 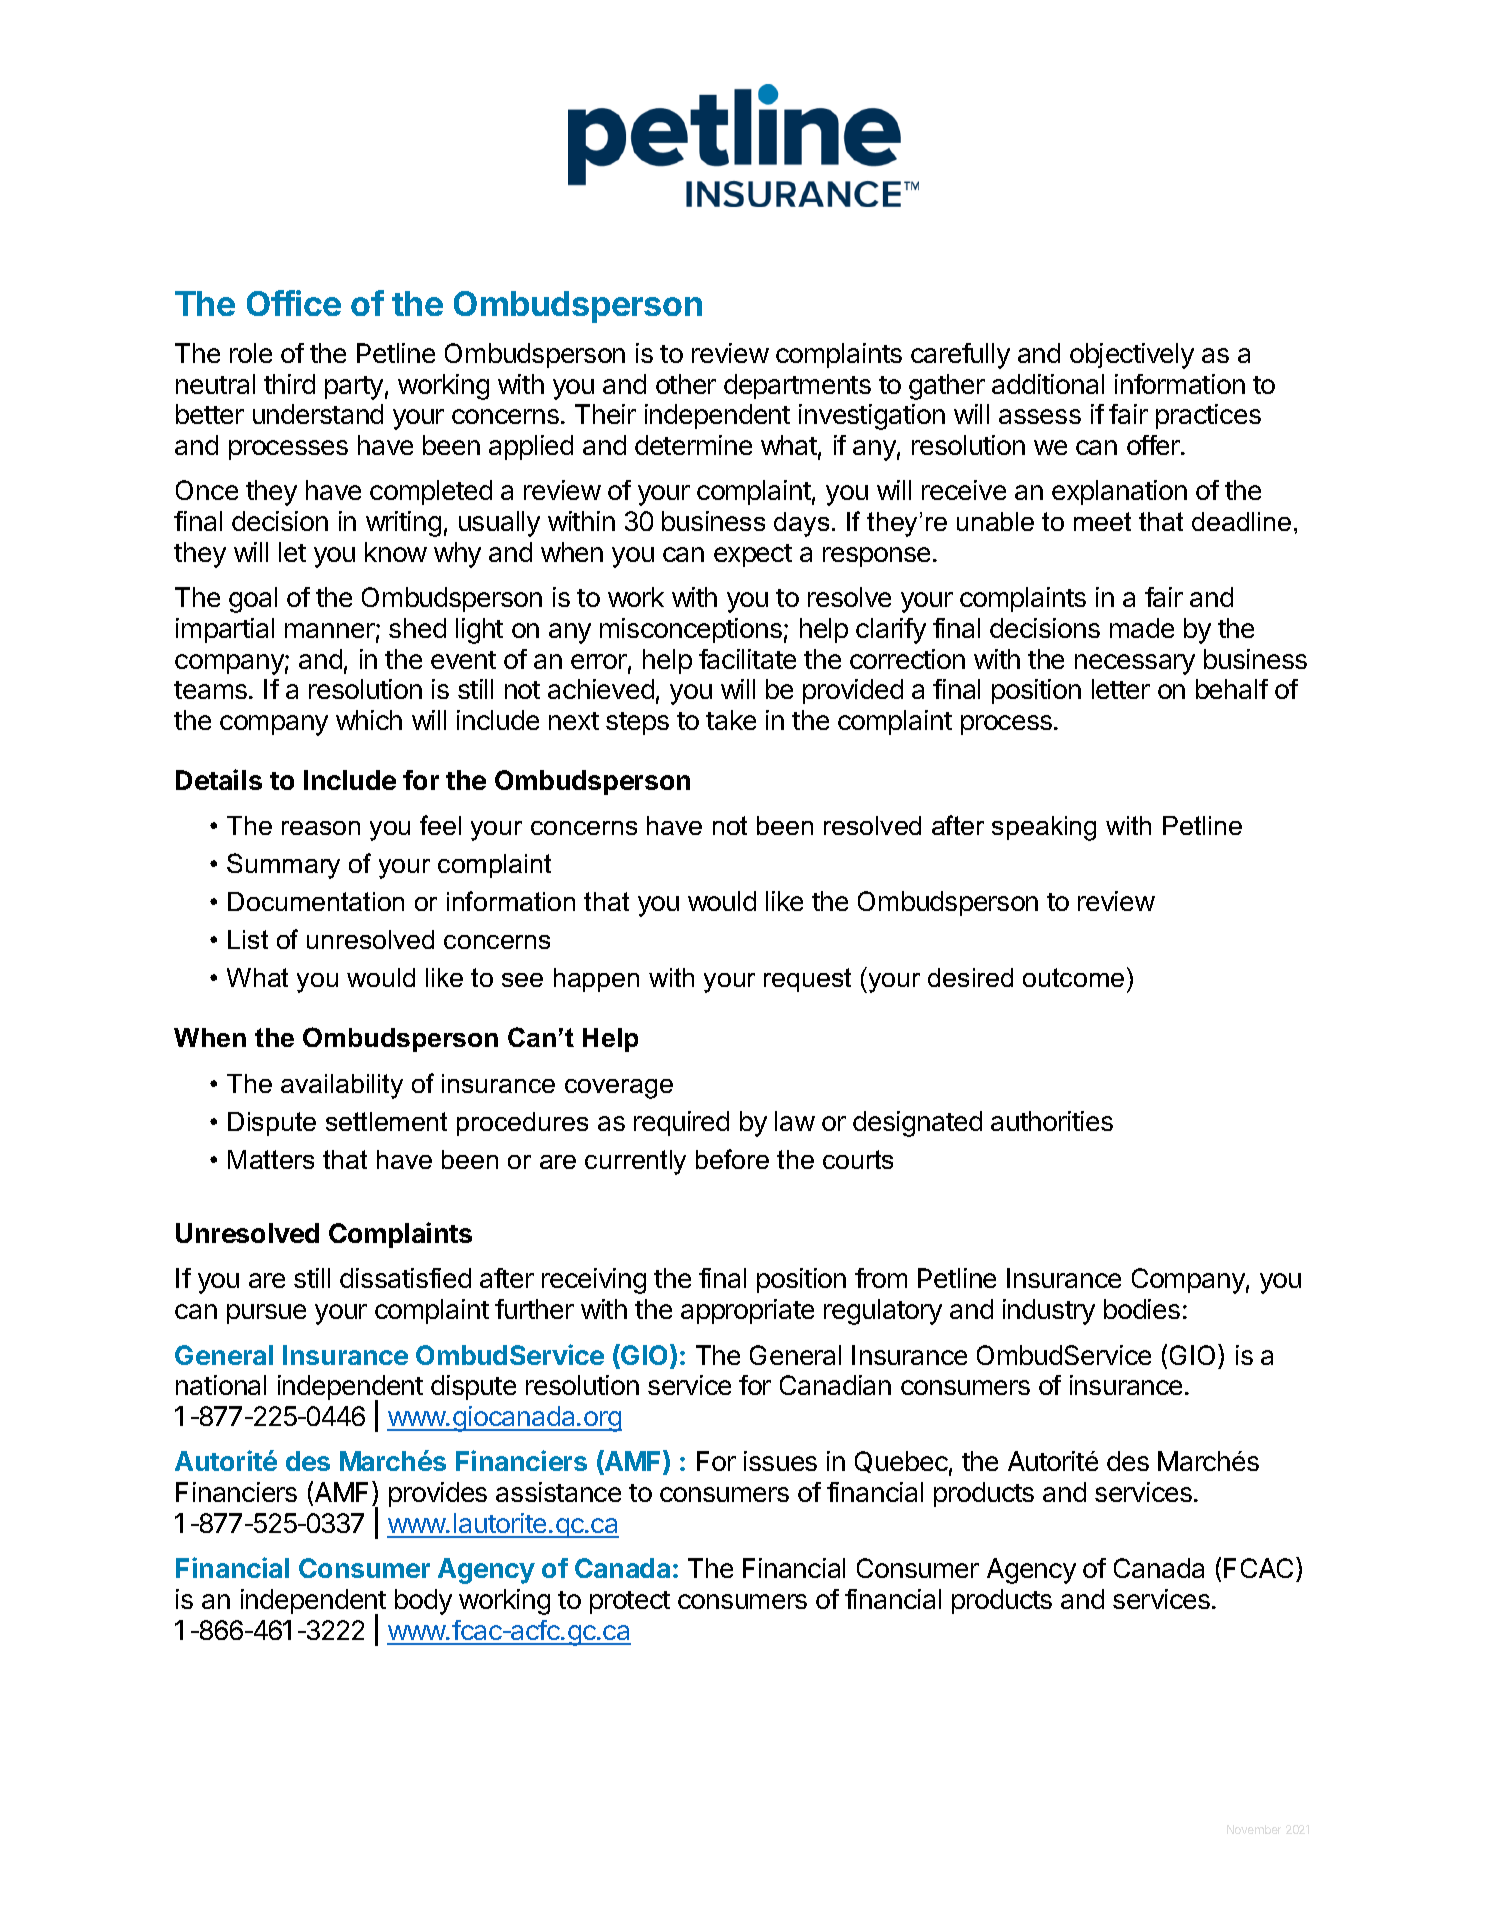 What do you see at coordinates (686, 384) in the screenshot?
I see `other` at bounding box center [686, 384].
